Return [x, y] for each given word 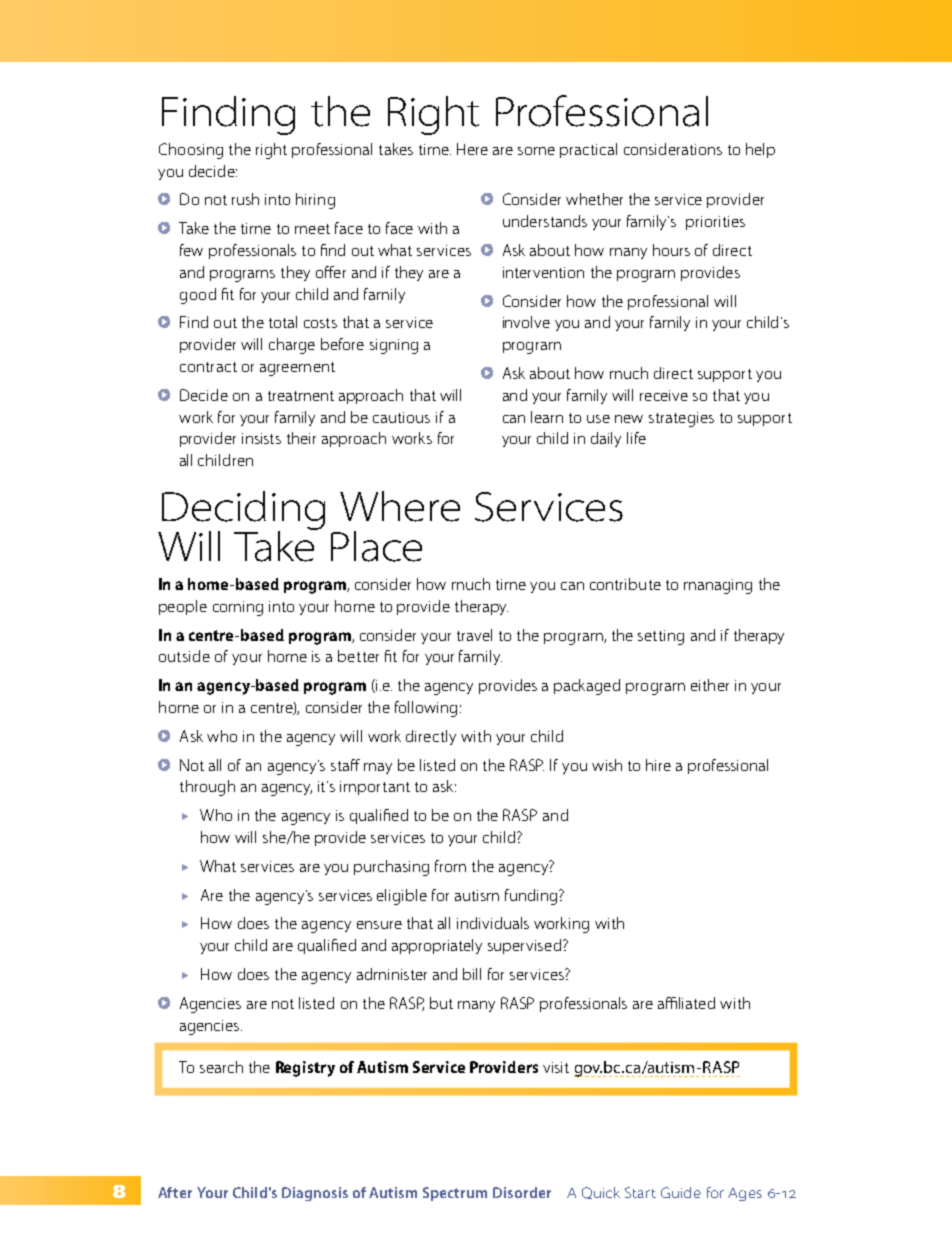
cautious [401, 417]
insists [261, 438]
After [175, 1192]
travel [474, 635]
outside [184, 656]
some [536, 151]
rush [245, 199]
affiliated [686, 1003]
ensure [379, 925]
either [710, 685]
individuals [493, 923]
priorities [715, 223]
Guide [681, 1192]
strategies [681, 419]
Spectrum [455, 1194]
